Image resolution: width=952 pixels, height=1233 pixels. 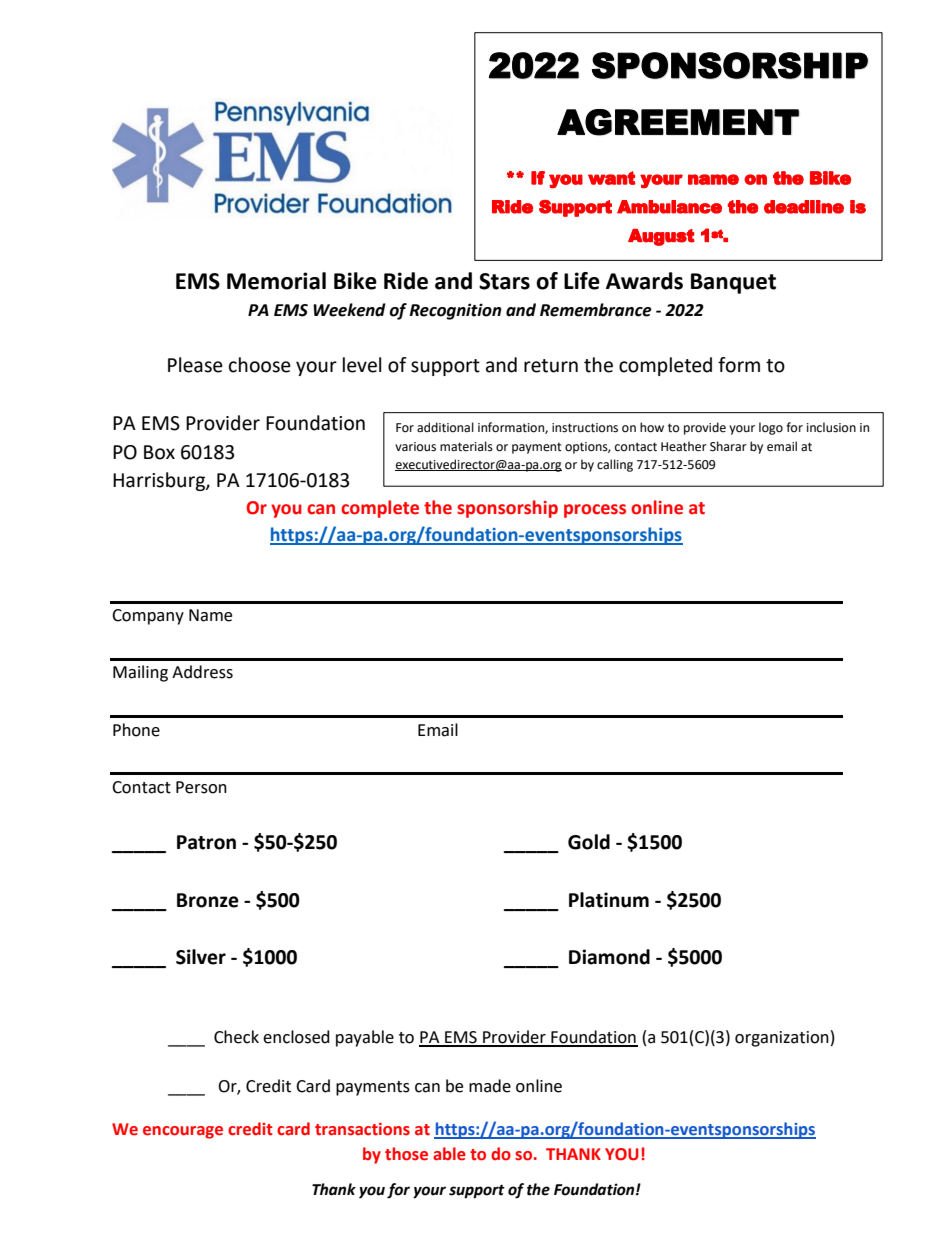 I want to click on Platinum, so click(x=609, y=900).
